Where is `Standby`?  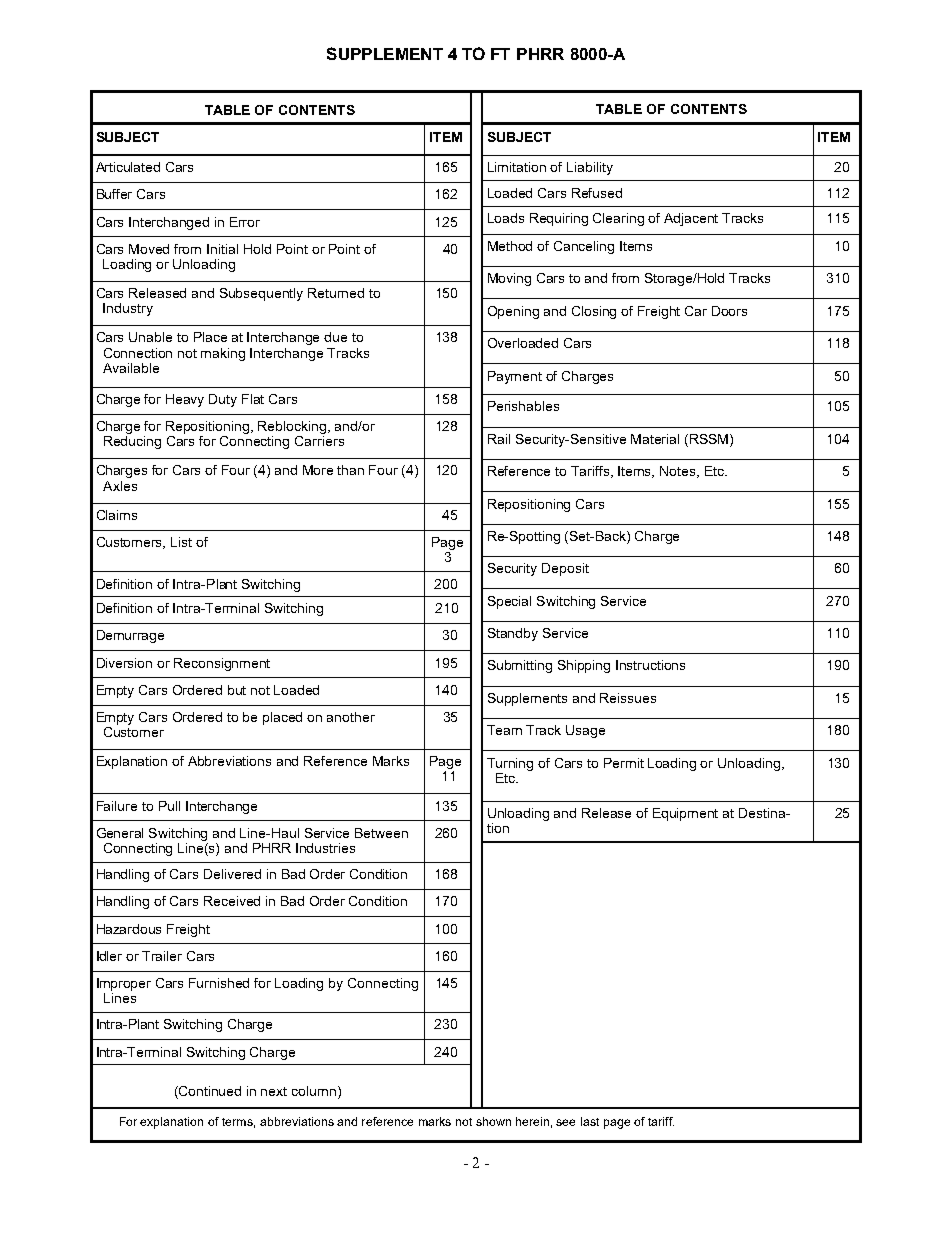 Standby is located at coordinates (513, 634).
